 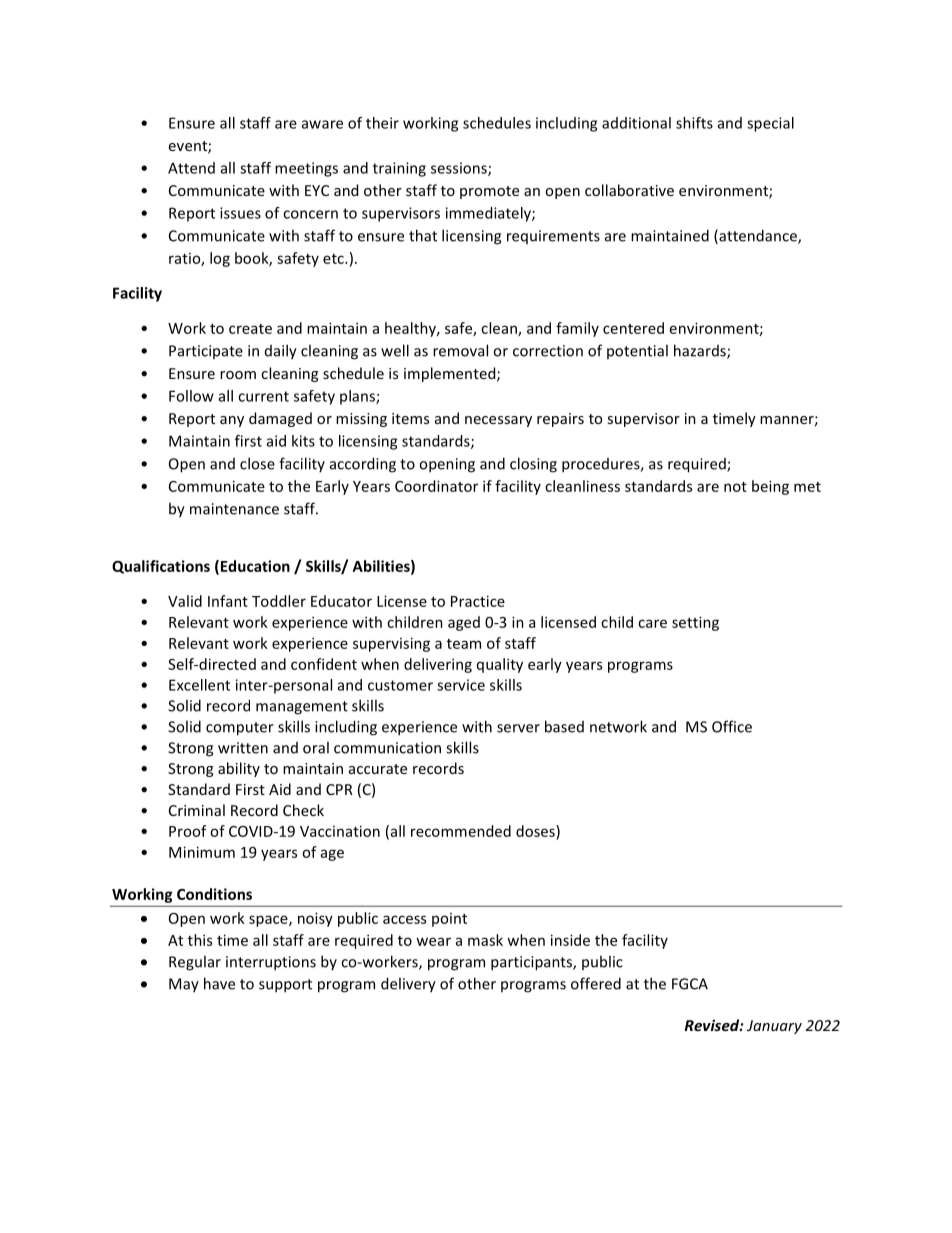 I want to click on ability, so click(x=239, y=769).
